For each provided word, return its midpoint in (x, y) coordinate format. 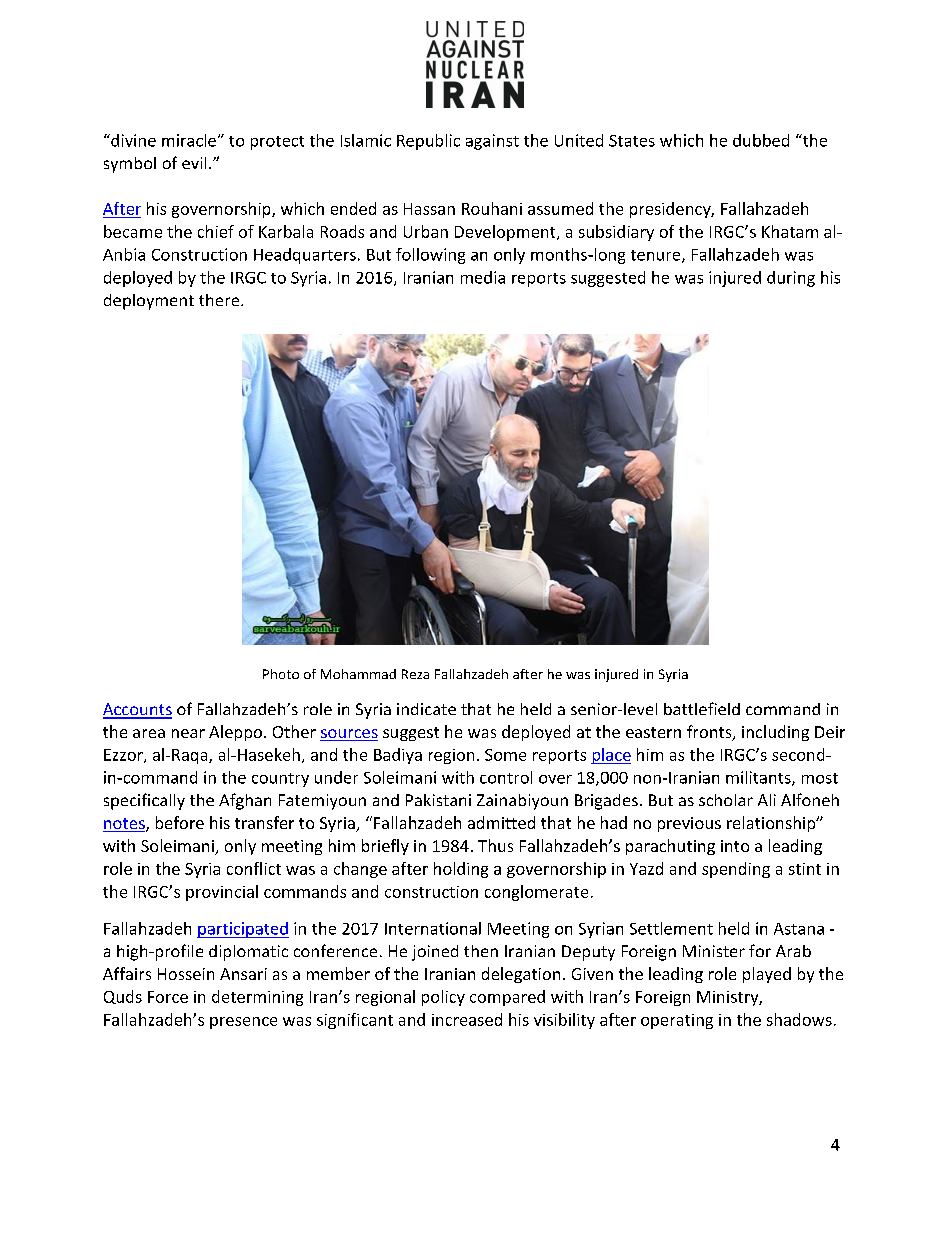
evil (194, 163)
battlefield (702, 708)
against (492, 142)
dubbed (761, 140)
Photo (281, 674)
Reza (415, 674)
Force (168, 997)
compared (507, 998)
